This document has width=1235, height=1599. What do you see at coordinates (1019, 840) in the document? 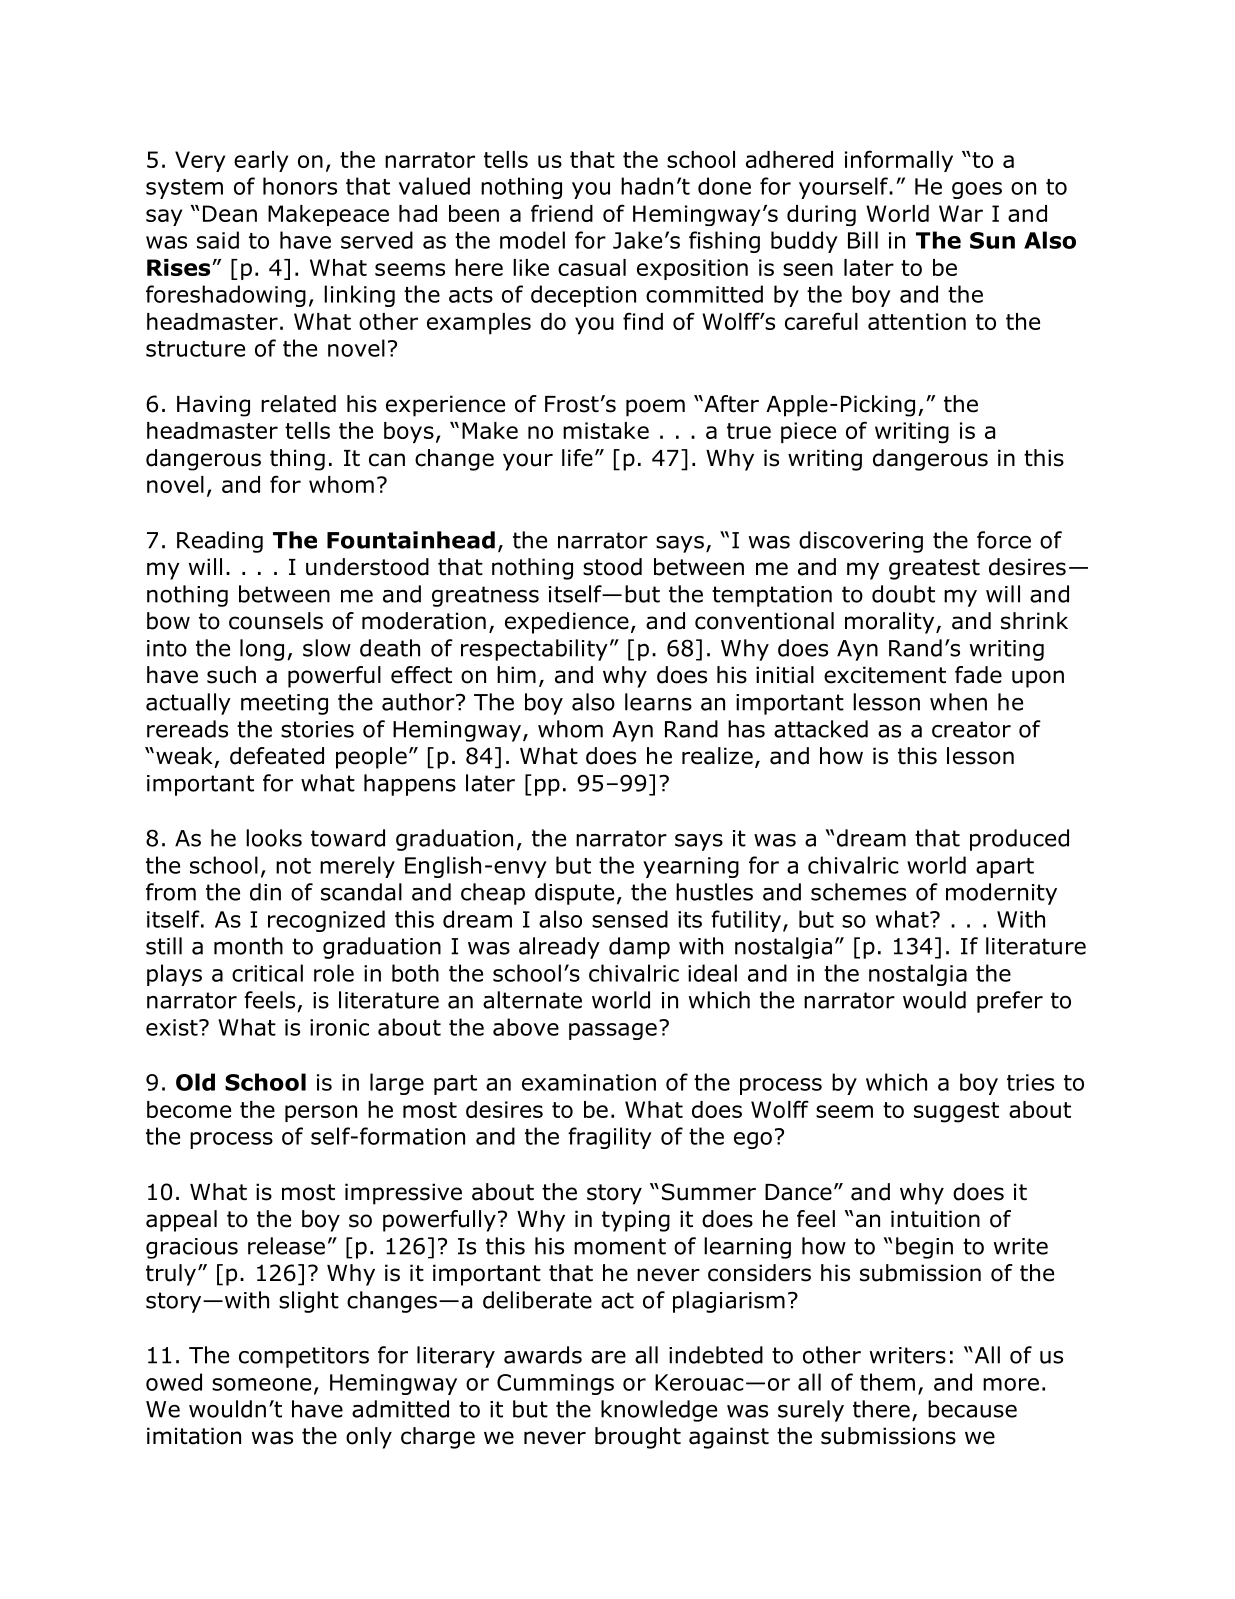
I see `produced` at bounding box center [1019, 840].
